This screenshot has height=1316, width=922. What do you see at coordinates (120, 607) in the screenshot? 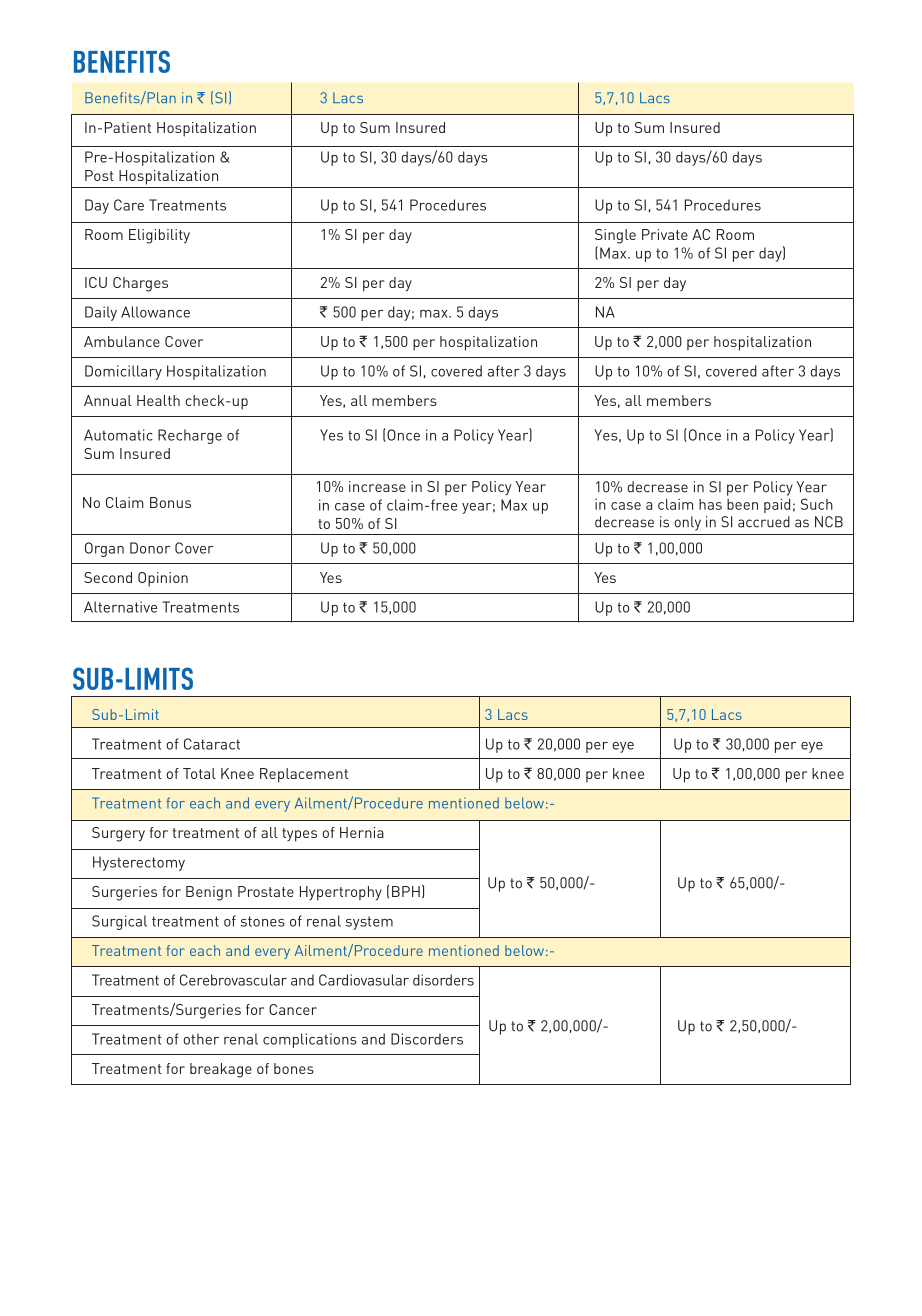
I see `Alternative` at bounding box center [120, 607].
